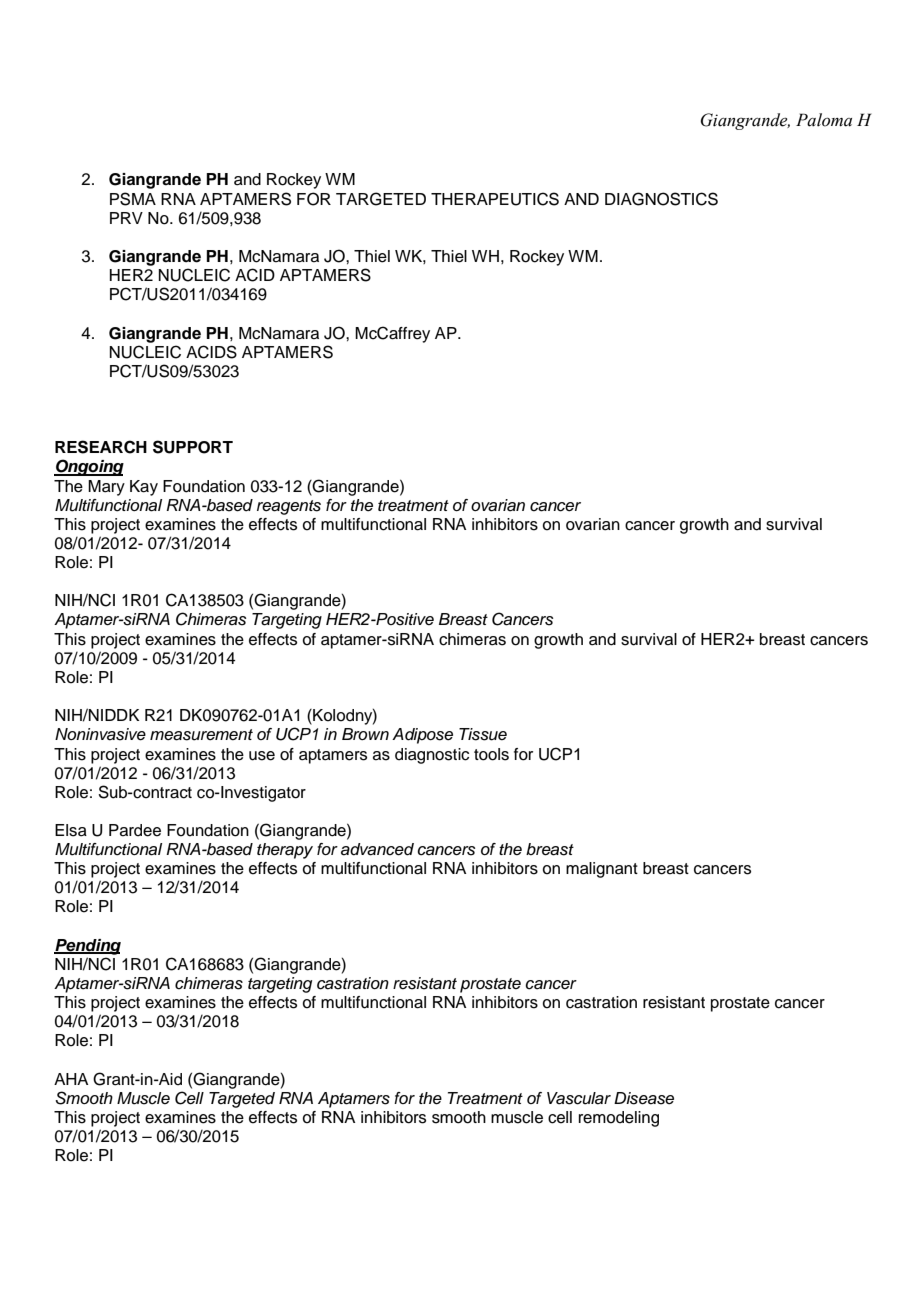  I want to click on Noninvasive, so click(100, 734).
